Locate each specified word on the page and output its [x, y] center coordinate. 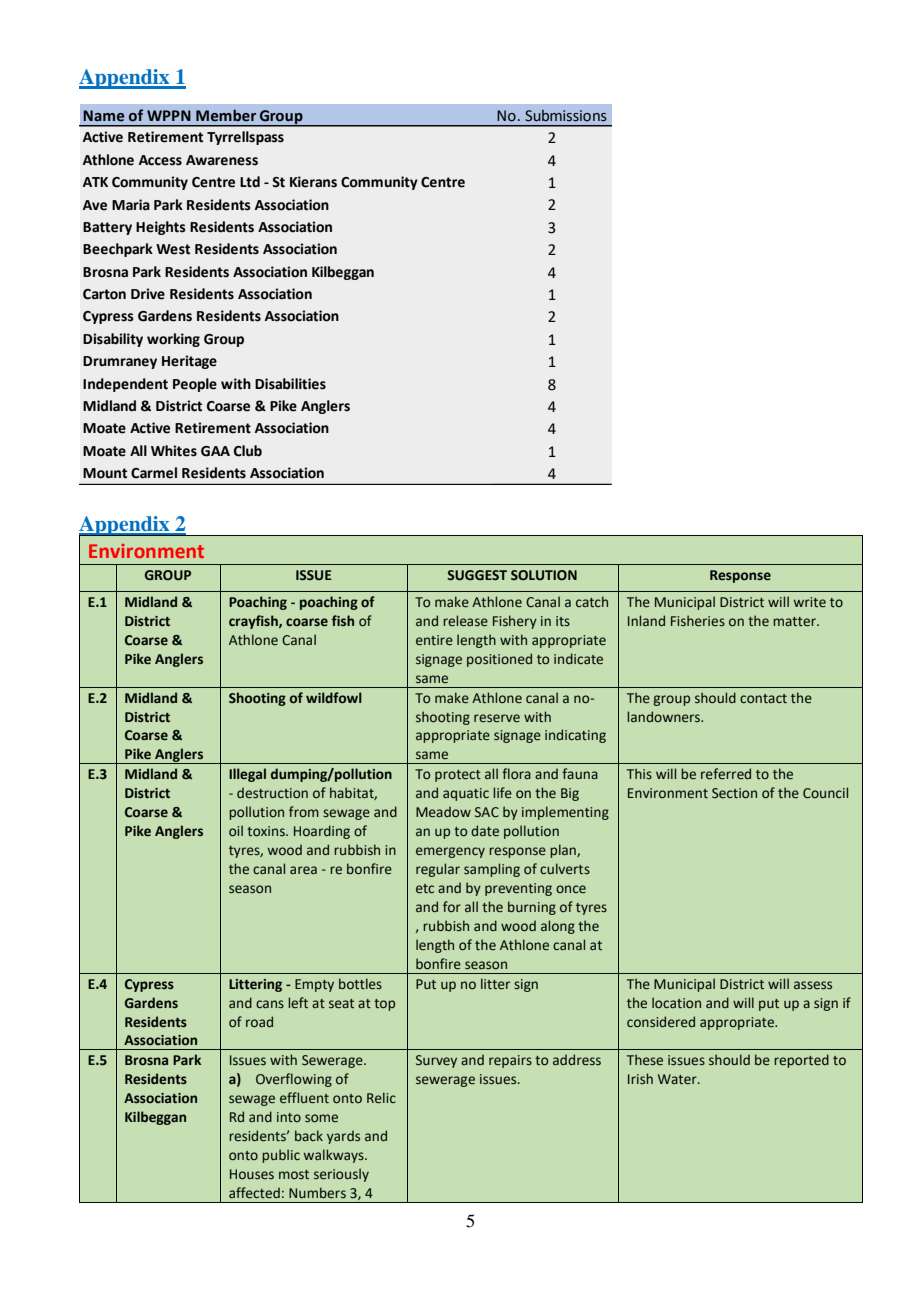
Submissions [566, 116]
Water [678, 1079]
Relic [381, 1097]
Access [160, 160]
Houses [252, 1174]
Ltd [250, 182]
